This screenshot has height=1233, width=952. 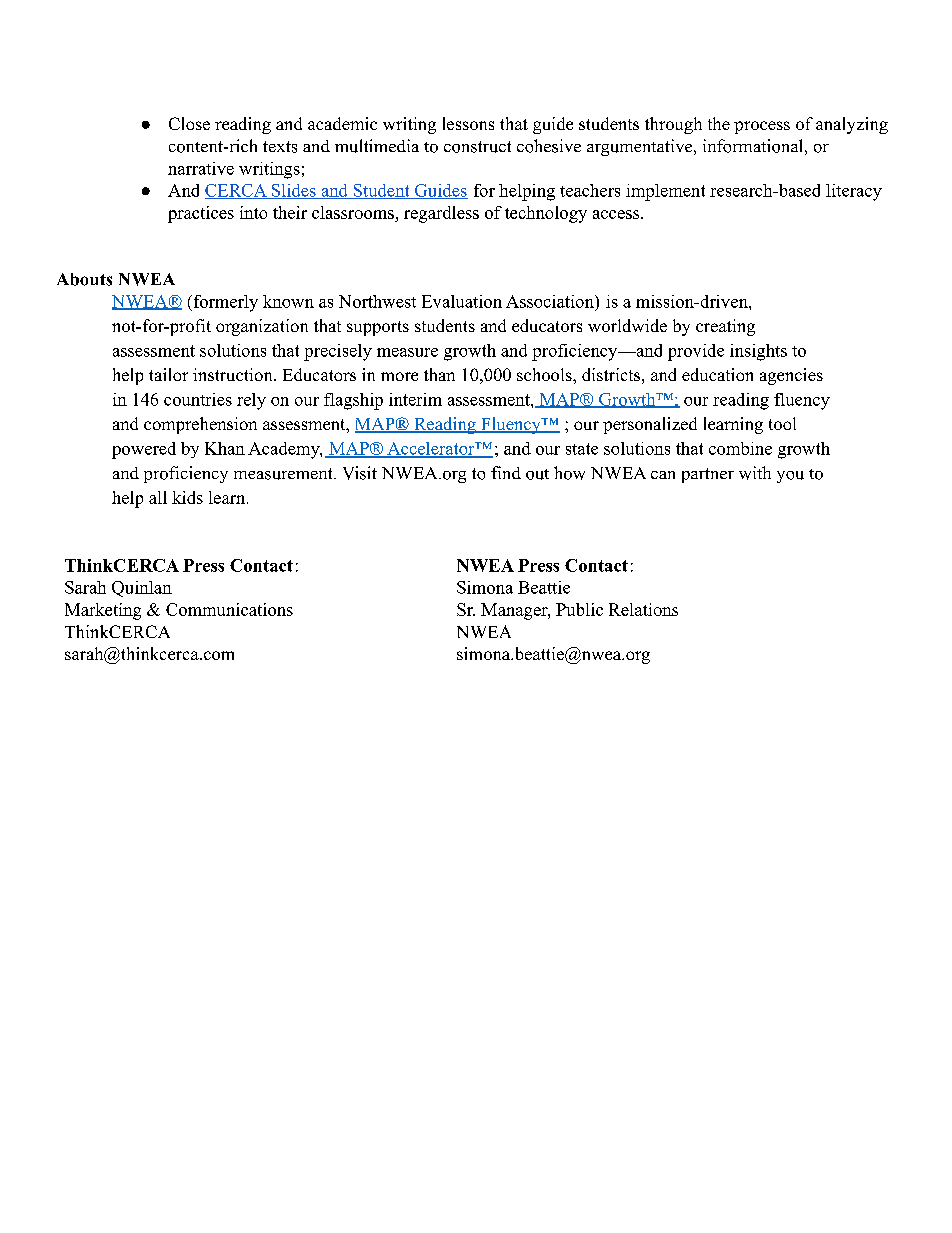 What do you see at coordinates (201, 214) in the screenshot?
I see `practices` at bounding box center [201, 214].
